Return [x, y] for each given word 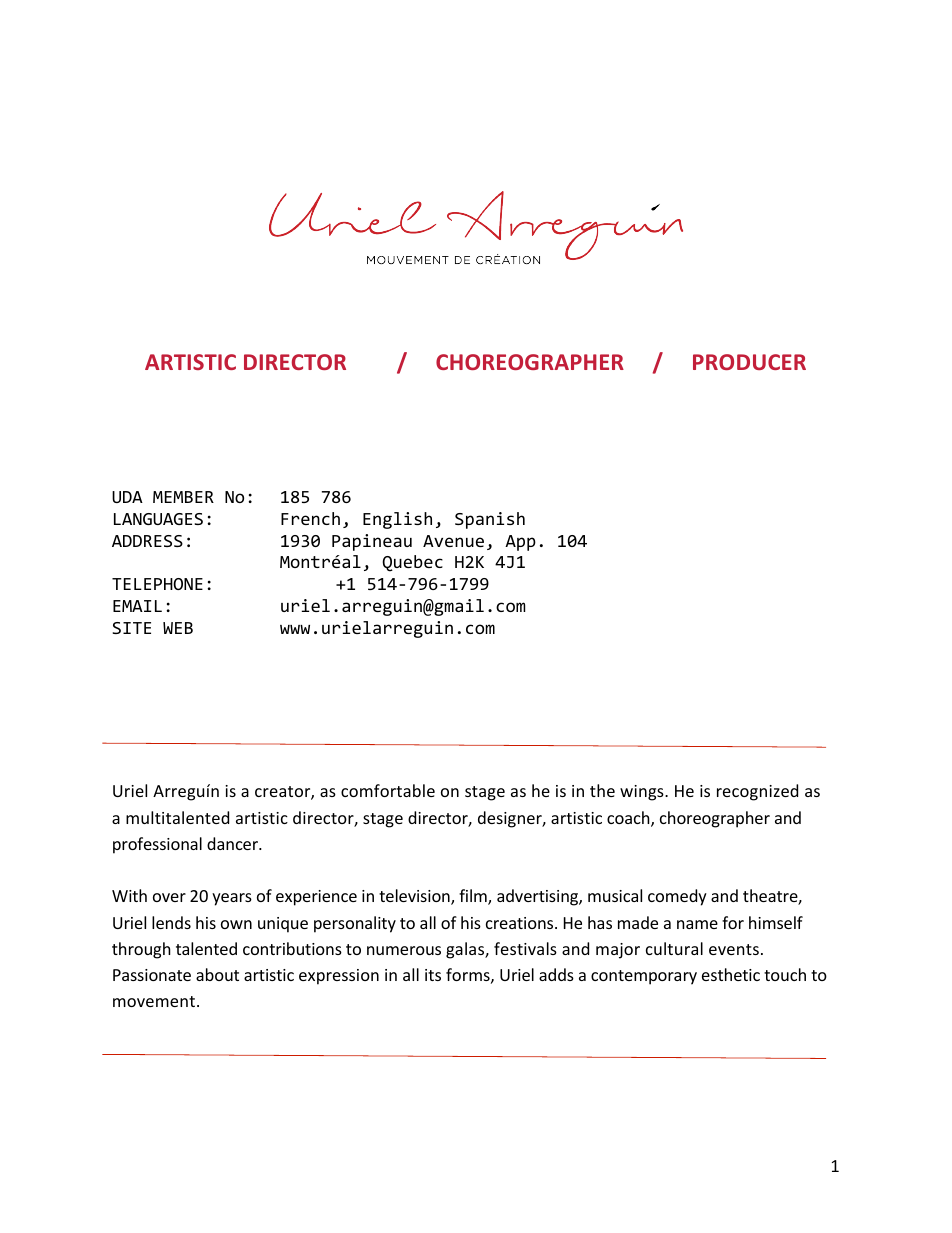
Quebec [412, 563]
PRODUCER [749, 362]
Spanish [490, 520]
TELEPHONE [157, 584]
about [217, 974]
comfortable [388, 790]
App [520, 543]
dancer [234, 843]
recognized [757, 792]
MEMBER [183, 497]
